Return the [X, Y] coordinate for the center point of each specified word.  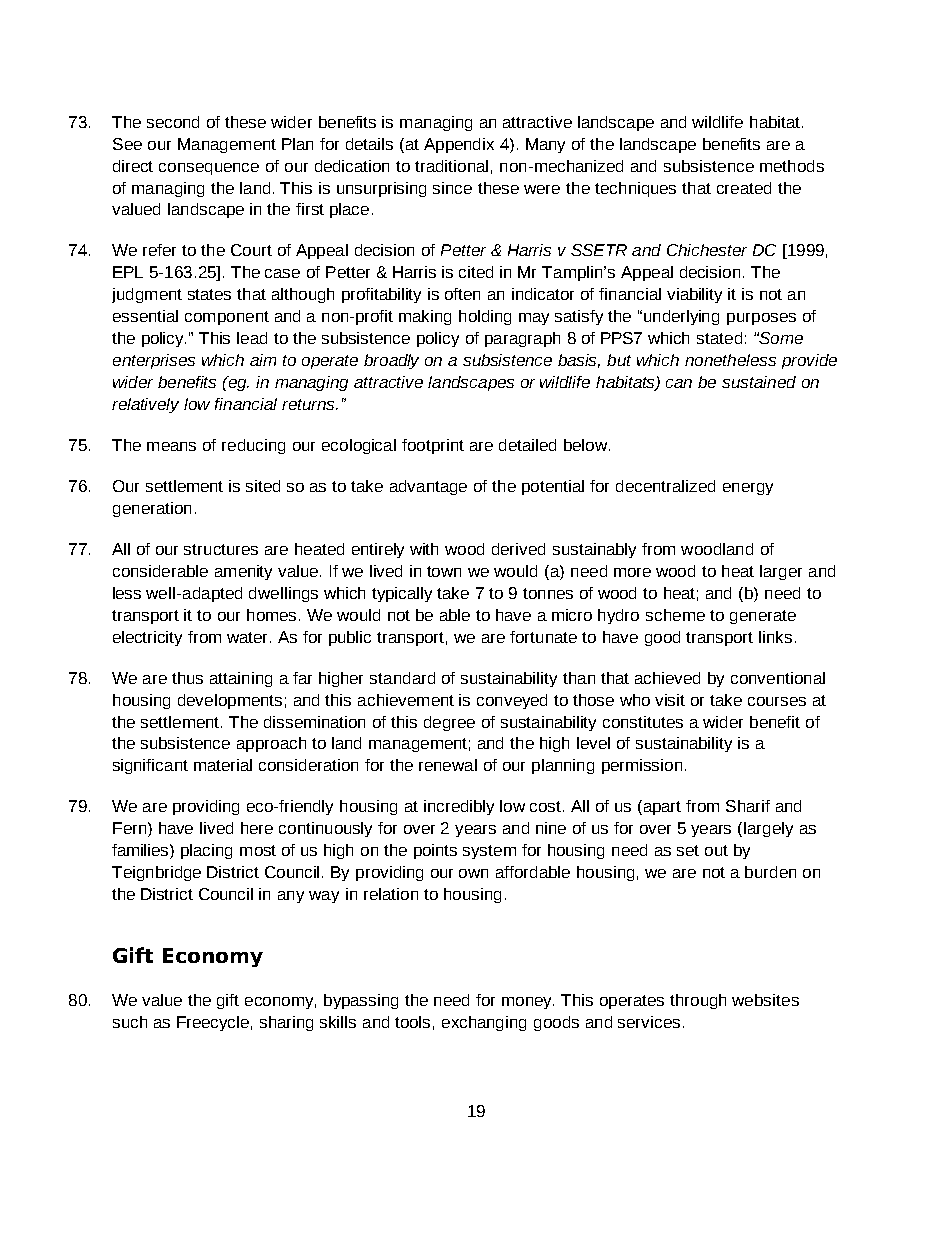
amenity [243, 572]
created [744, 188]
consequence [209, 169]
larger [781, 572]
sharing [286, 1023]
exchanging [484, 1023]
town [444, 571]
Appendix [459, 145]
